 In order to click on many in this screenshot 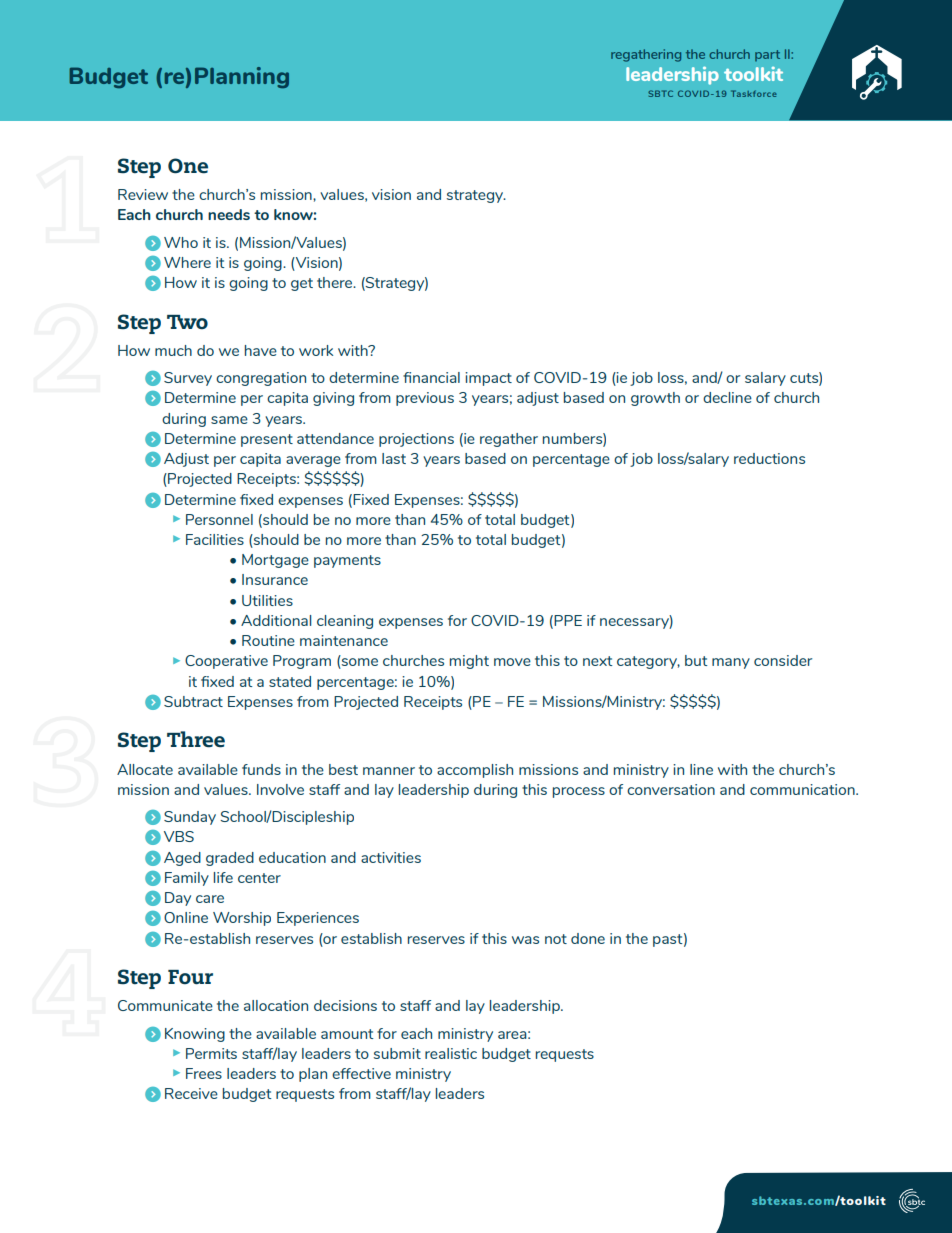, I will do `click(731, 663)`.
